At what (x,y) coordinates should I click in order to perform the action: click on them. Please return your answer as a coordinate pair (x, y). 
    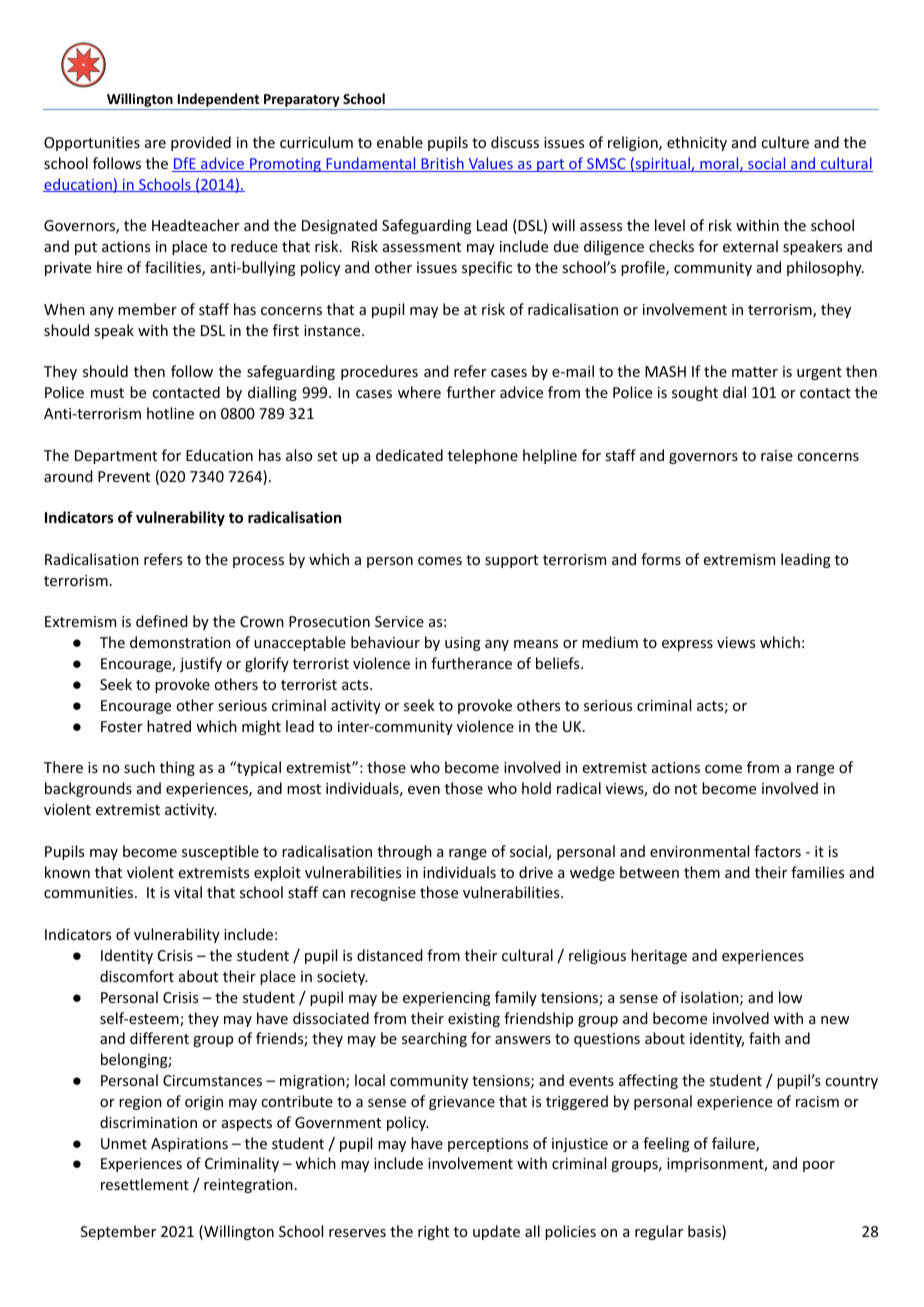
    Looking at the image, I should click on (702, 872).
